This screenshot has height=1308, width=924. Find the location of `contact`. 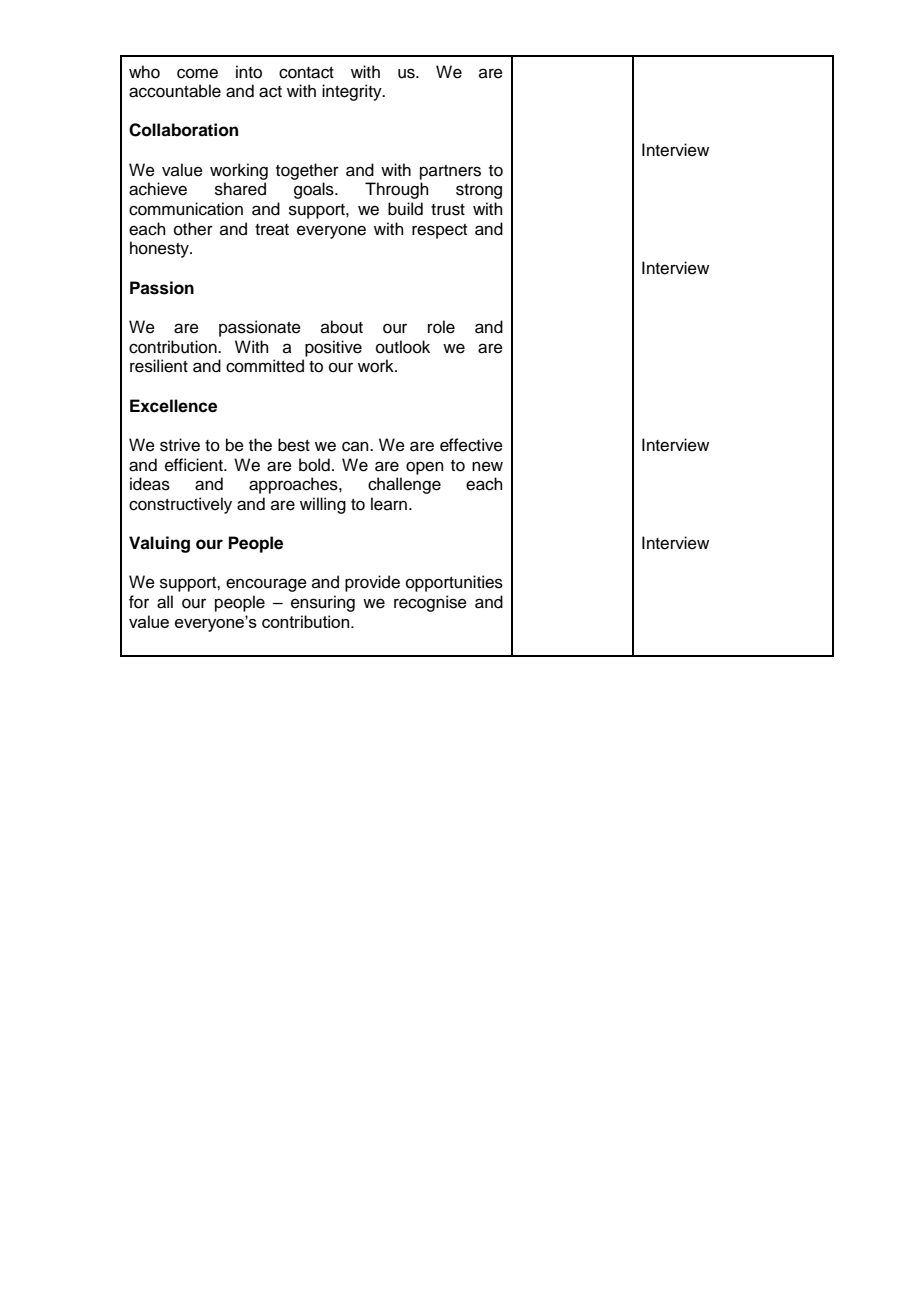

contact is located at coordinates (306, 73).
